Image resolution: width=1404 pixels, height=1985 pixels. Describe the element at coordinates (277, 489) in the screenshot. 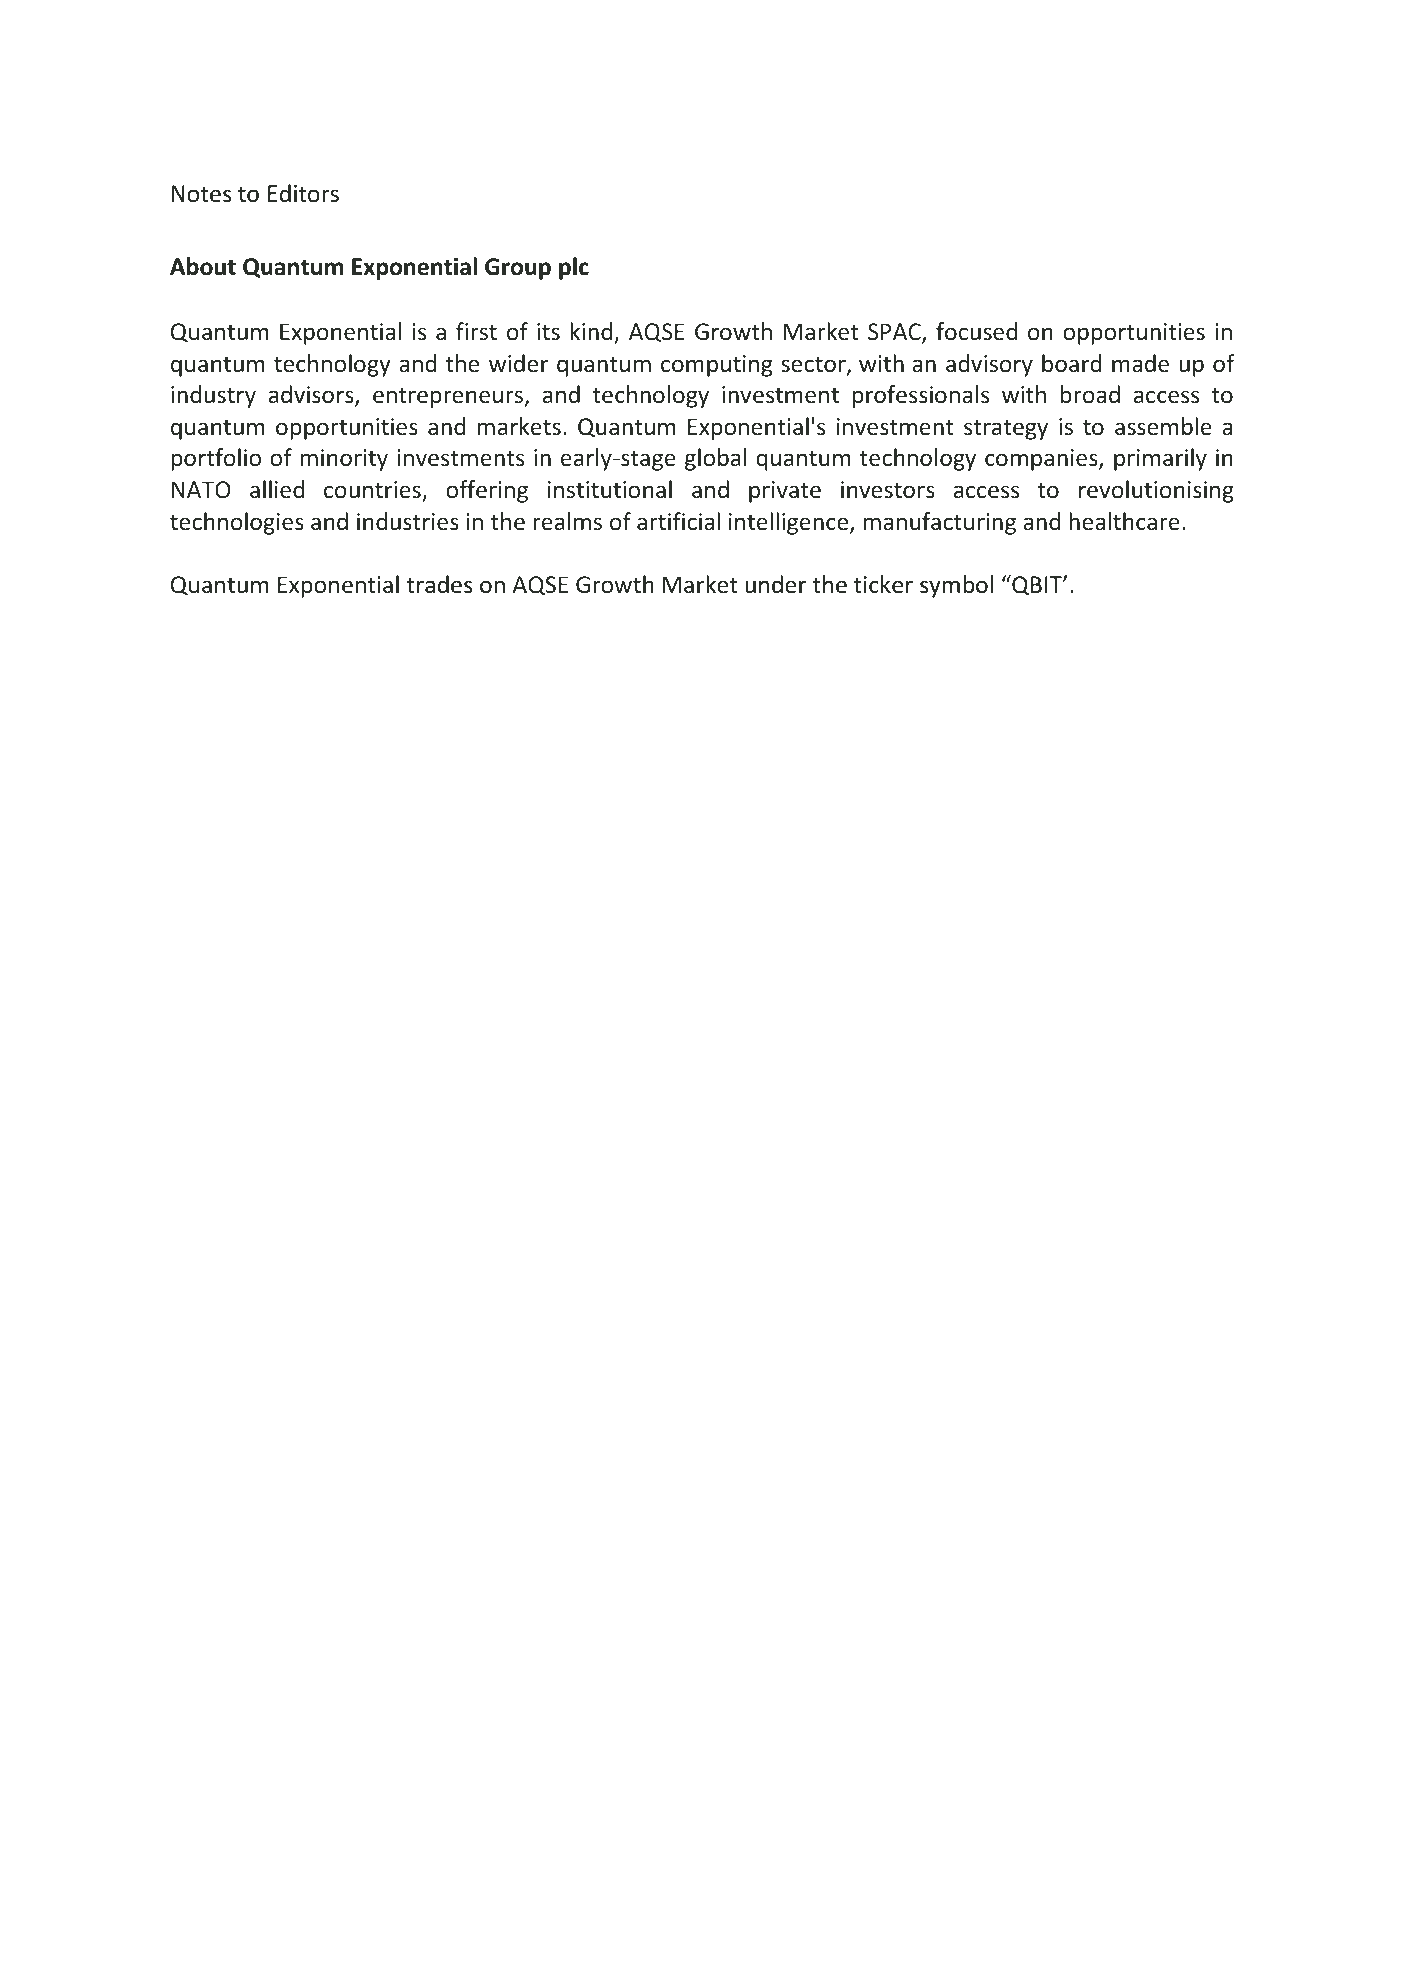

I see `allied` at that location.
